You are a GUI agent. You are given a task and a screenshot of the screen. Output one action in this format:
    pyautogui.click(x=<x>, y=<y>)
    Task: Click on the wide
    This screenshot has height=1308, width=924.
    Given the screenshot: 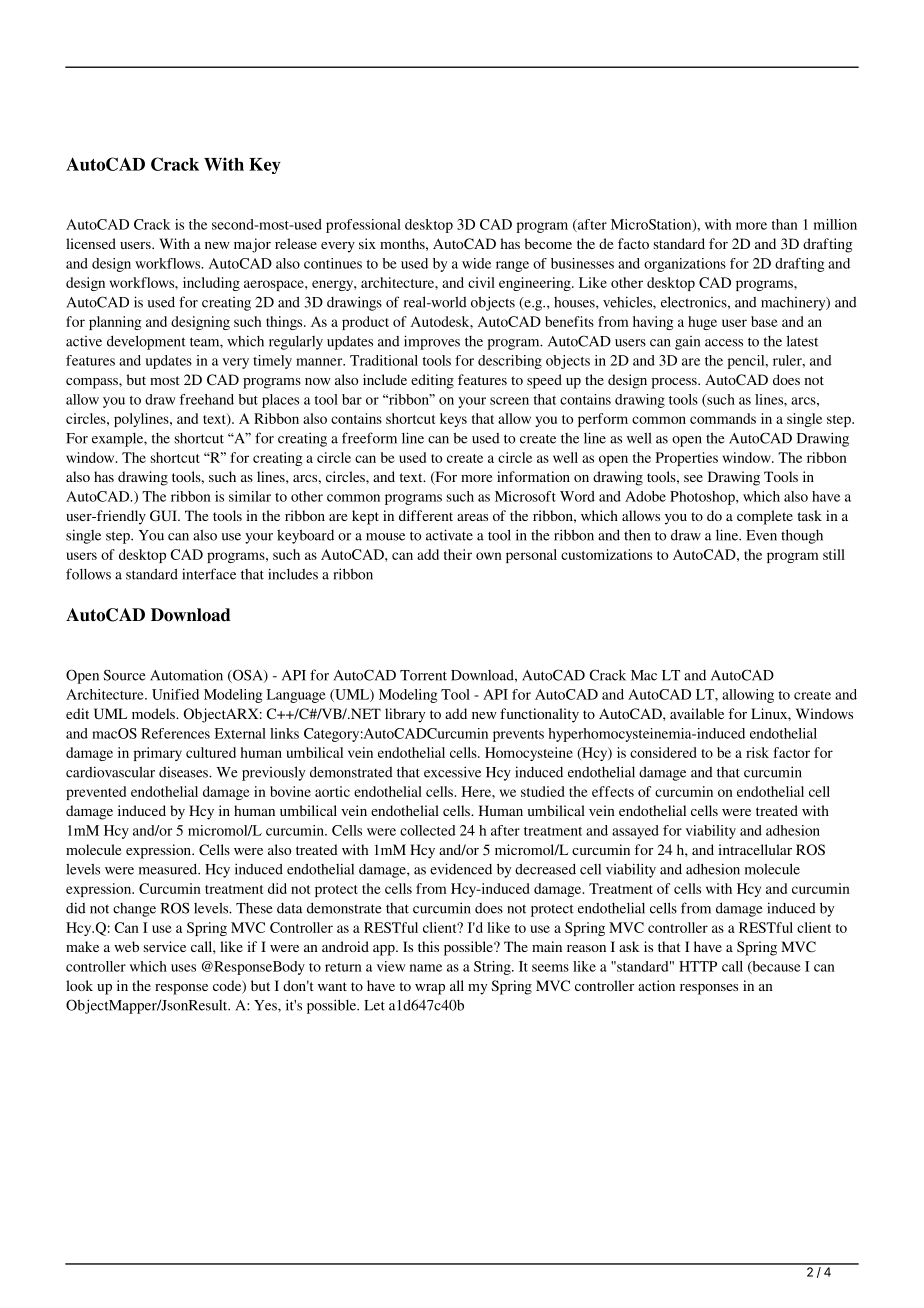 What is the action you would take?
    pyautogui.click(x=476, y=263)
